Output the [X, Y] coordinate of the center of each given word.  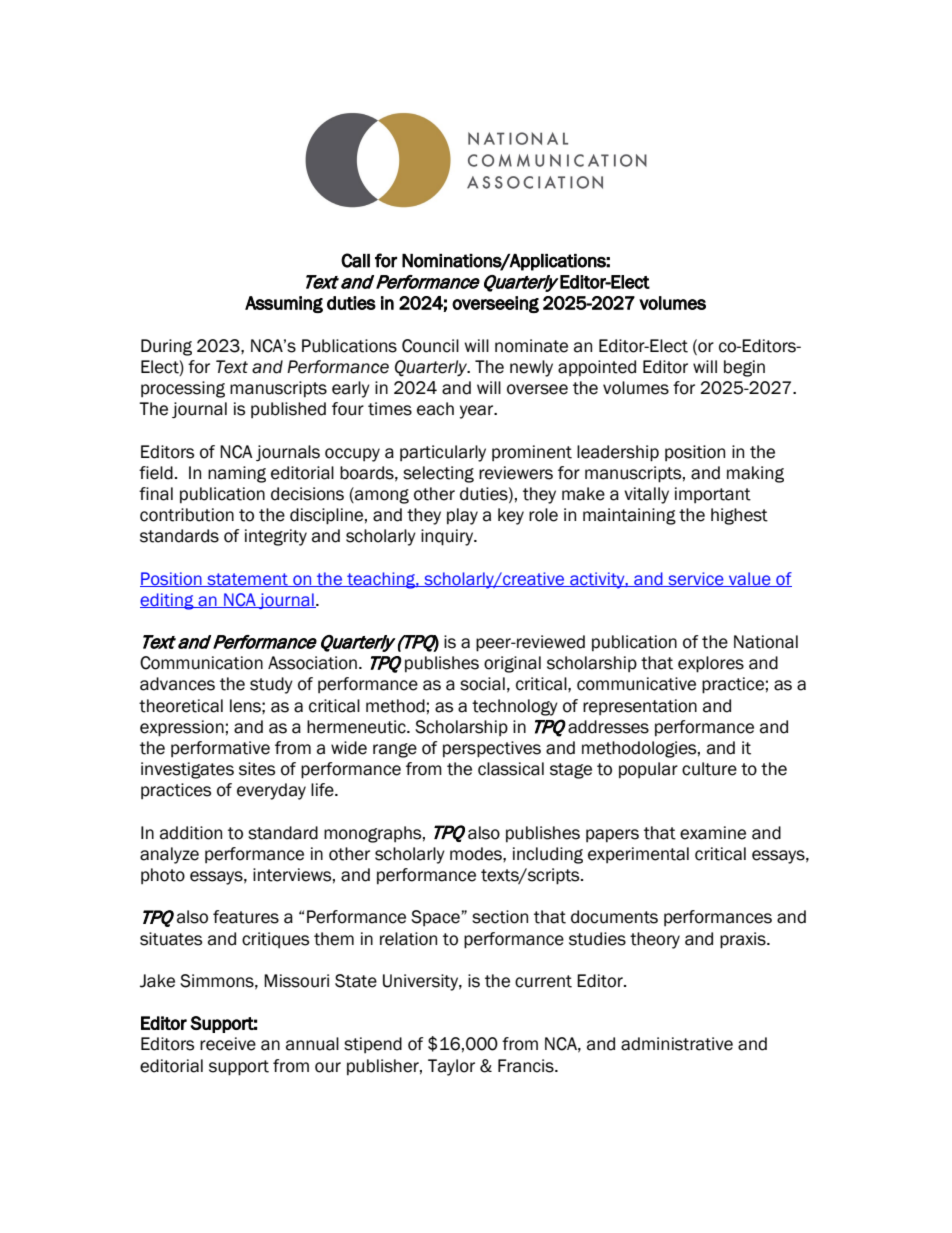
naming [237, 474]
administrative [677, 1044]
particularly [443, 453]
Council [430, 346]
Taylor [451, 1067]
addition [191, 833]
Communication [201, 663]
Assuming [284, 304]
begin [744, 368]
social [482, 684]
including [548, 855]
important [713, 495]
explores [711, 664]
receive [228, 1044]
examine [713, 833]
